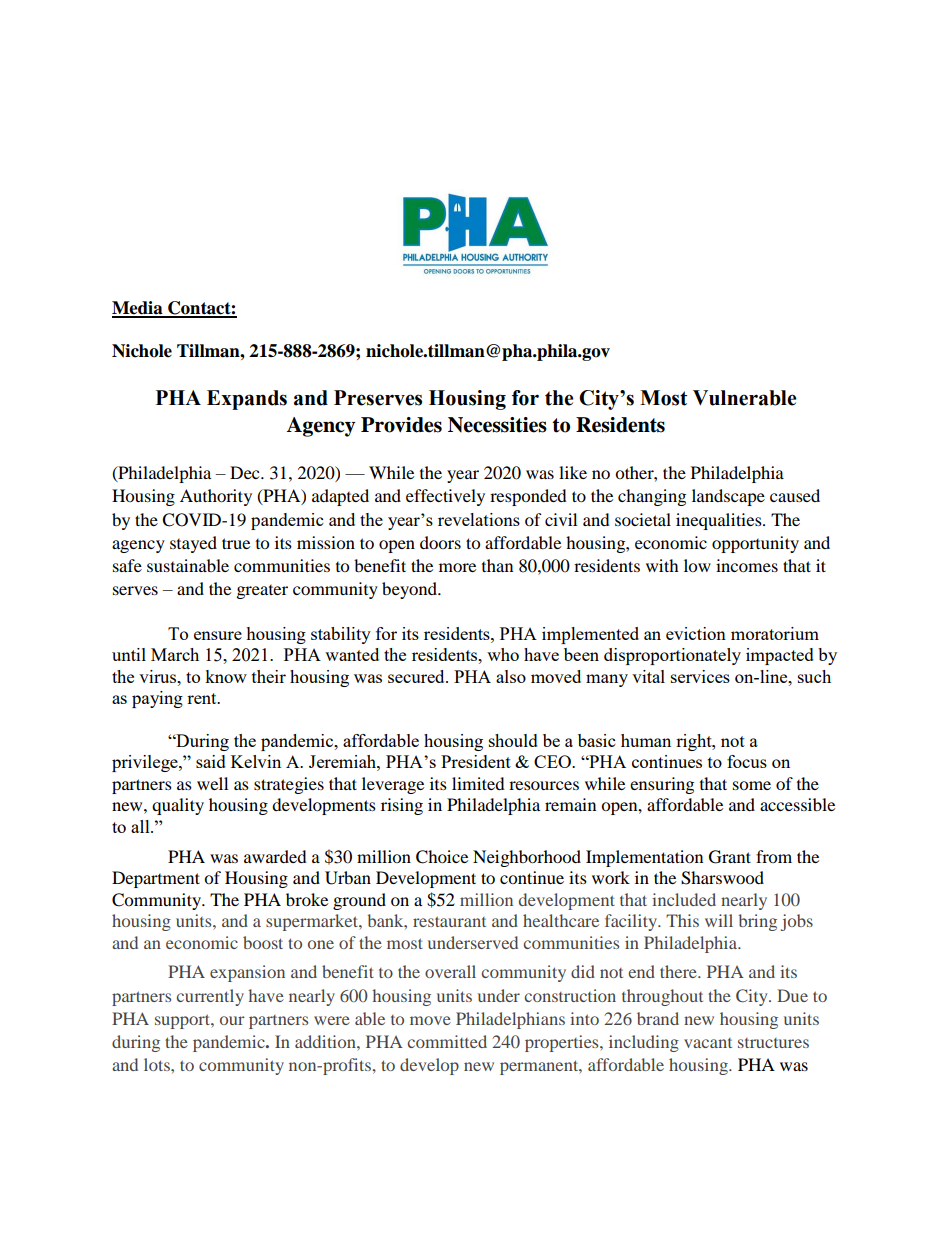 The width and height of the screenshot is (952, 1233). Describe the element at coordinates (728, 497) in the screenshot. I see `landscape` at that location.
